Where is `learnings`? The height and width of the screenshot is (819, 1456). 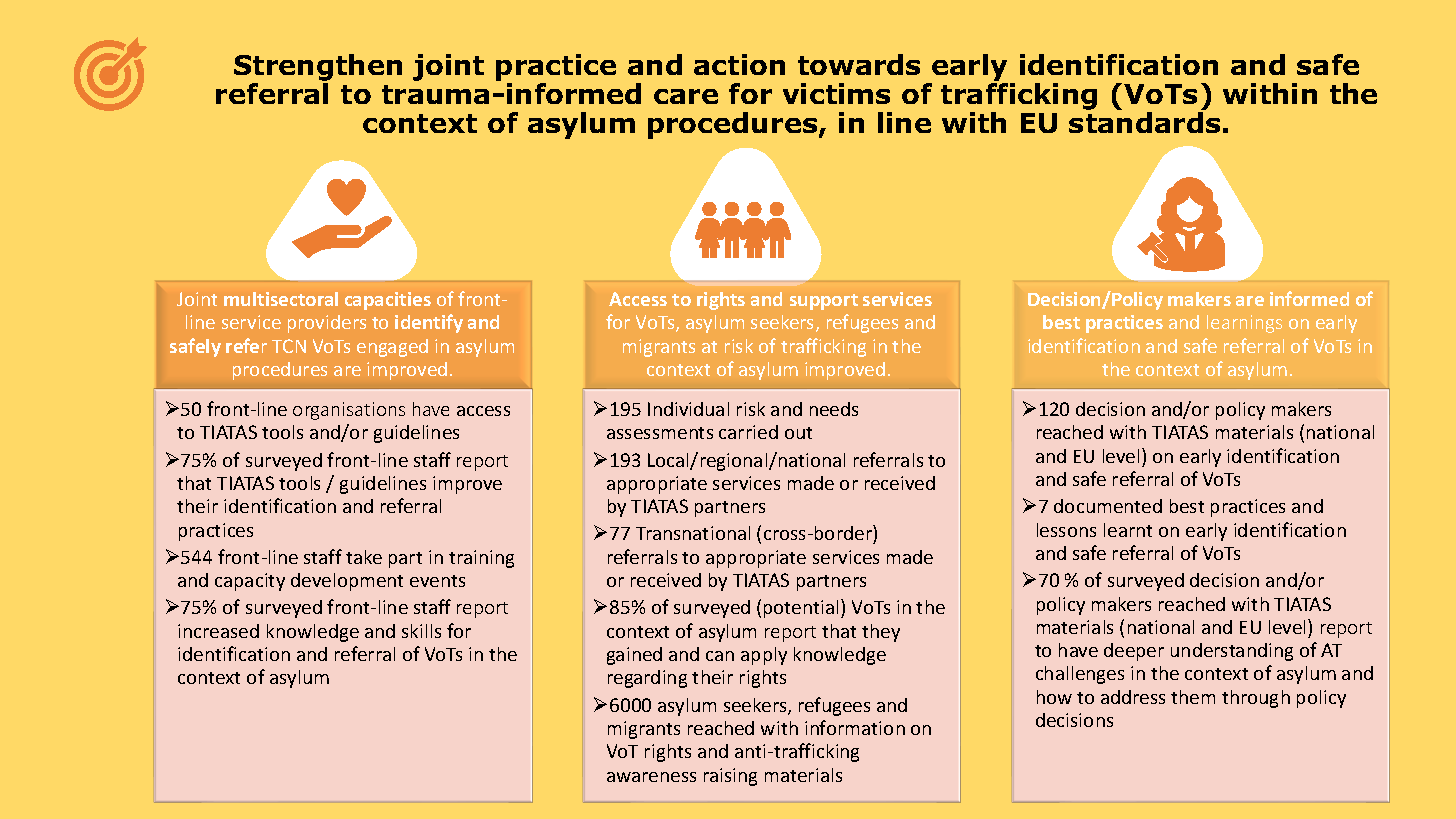
learnings is located at coordinates (1244, 324).
